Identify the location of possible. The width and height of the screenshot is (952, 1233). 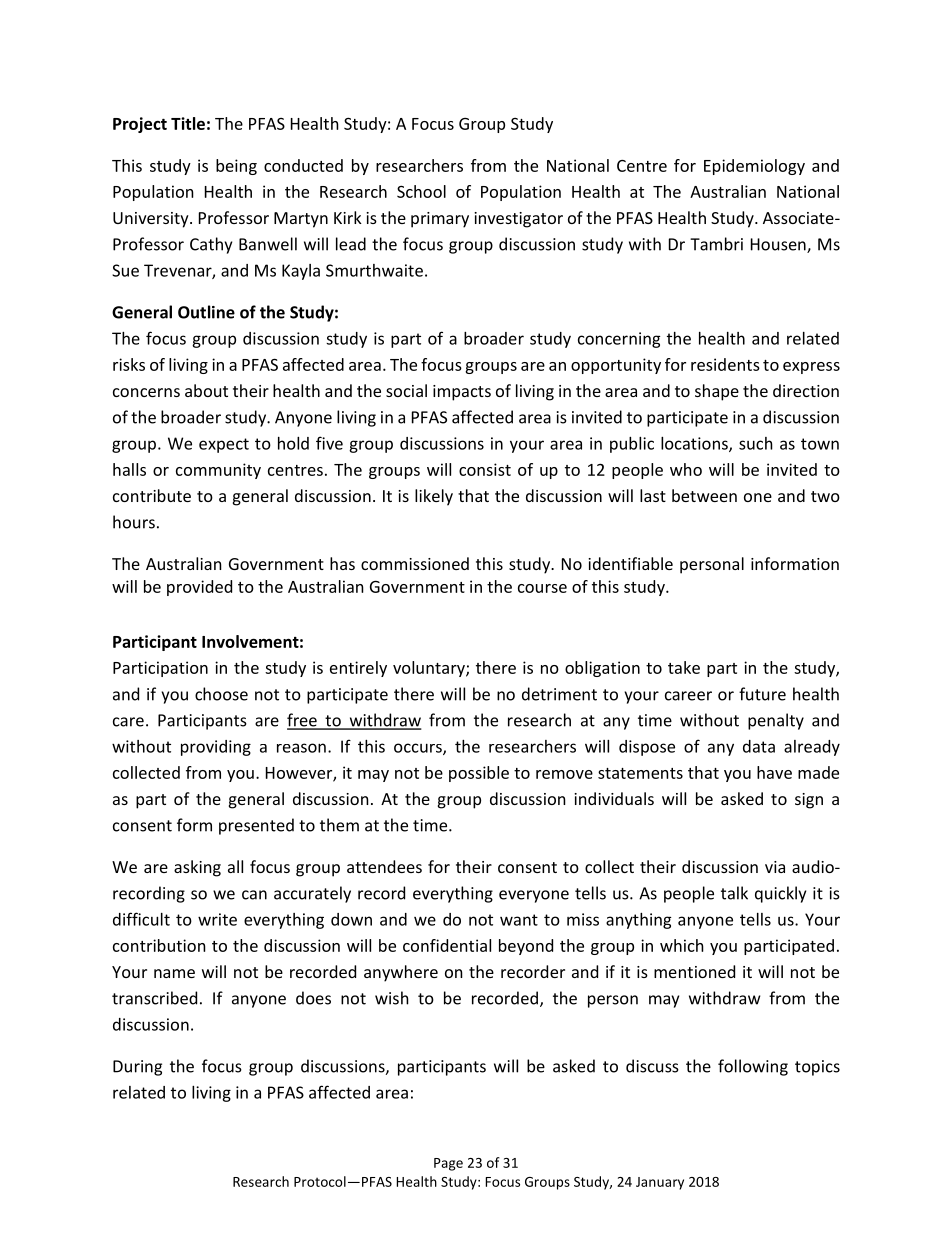
(479, 774).
